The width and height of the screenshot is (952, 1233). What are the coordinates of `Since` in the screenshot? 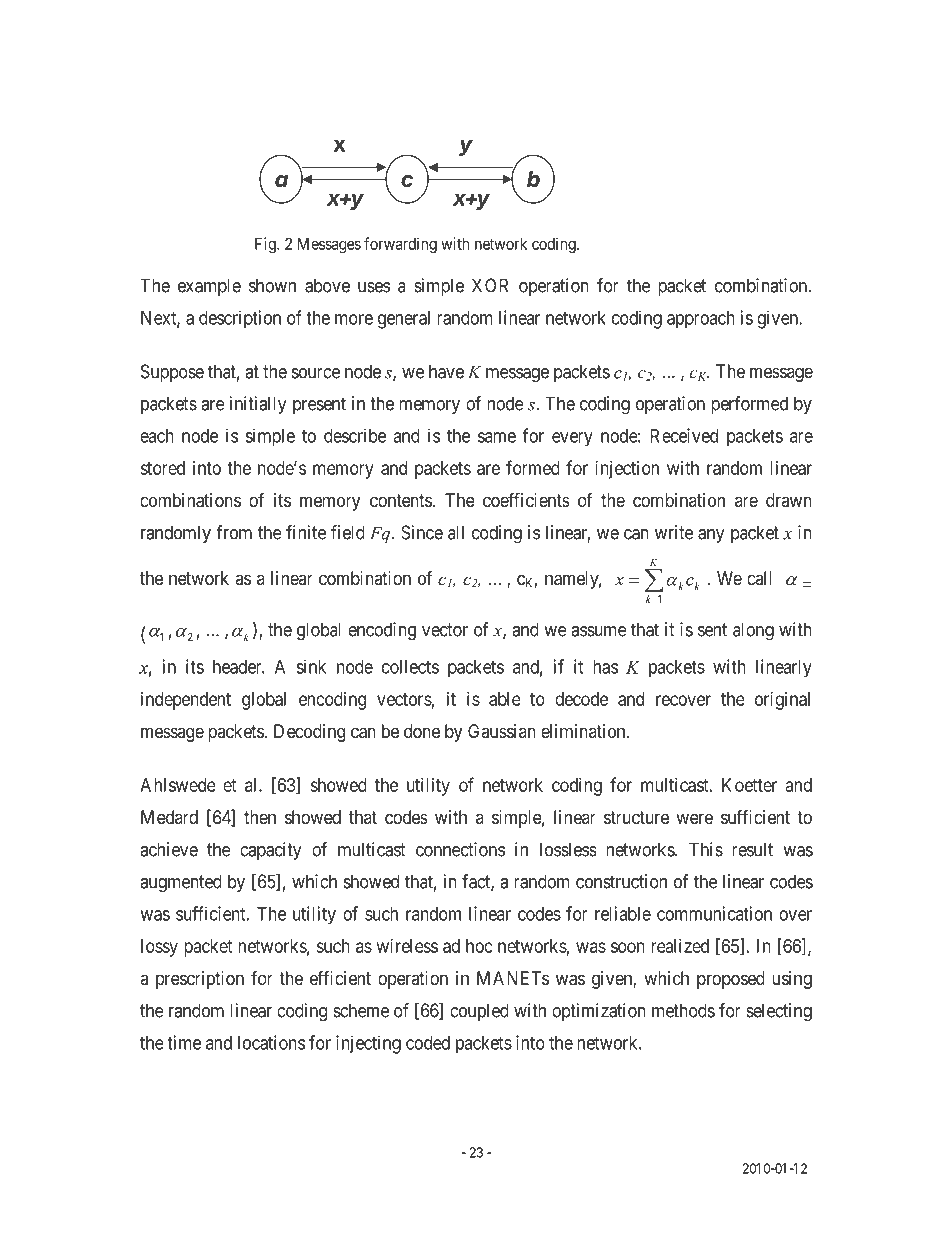 It's located at (422, 532).
